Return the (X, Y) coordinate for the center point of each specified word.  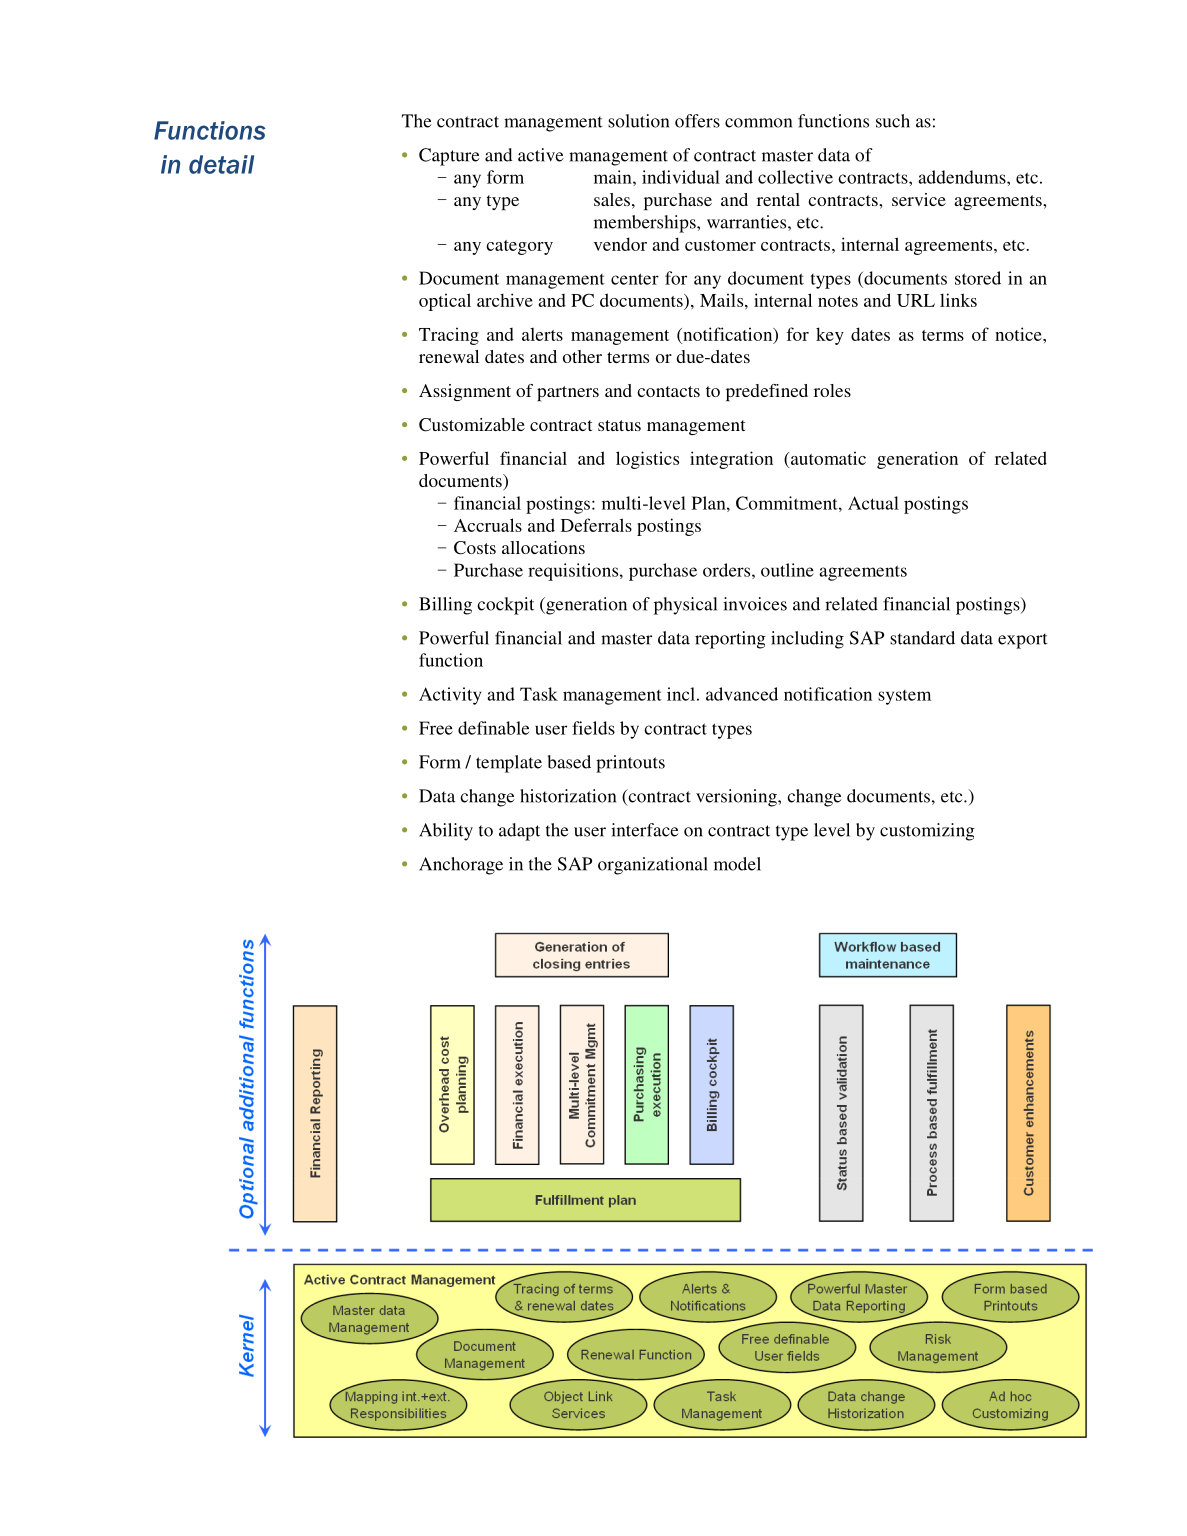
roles (832, 390)
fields (593, 728)
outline (787, 570)
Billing (445, 606)
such (893, 121)
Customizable (472, 425)
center (635, 279)
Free (436, 728)
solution (638, 121)
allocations (543, 547)
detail (221, 164)
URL (916, 300)
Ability (446, 832)
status (619, 425)
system (904, 697)
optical (445, 302)
